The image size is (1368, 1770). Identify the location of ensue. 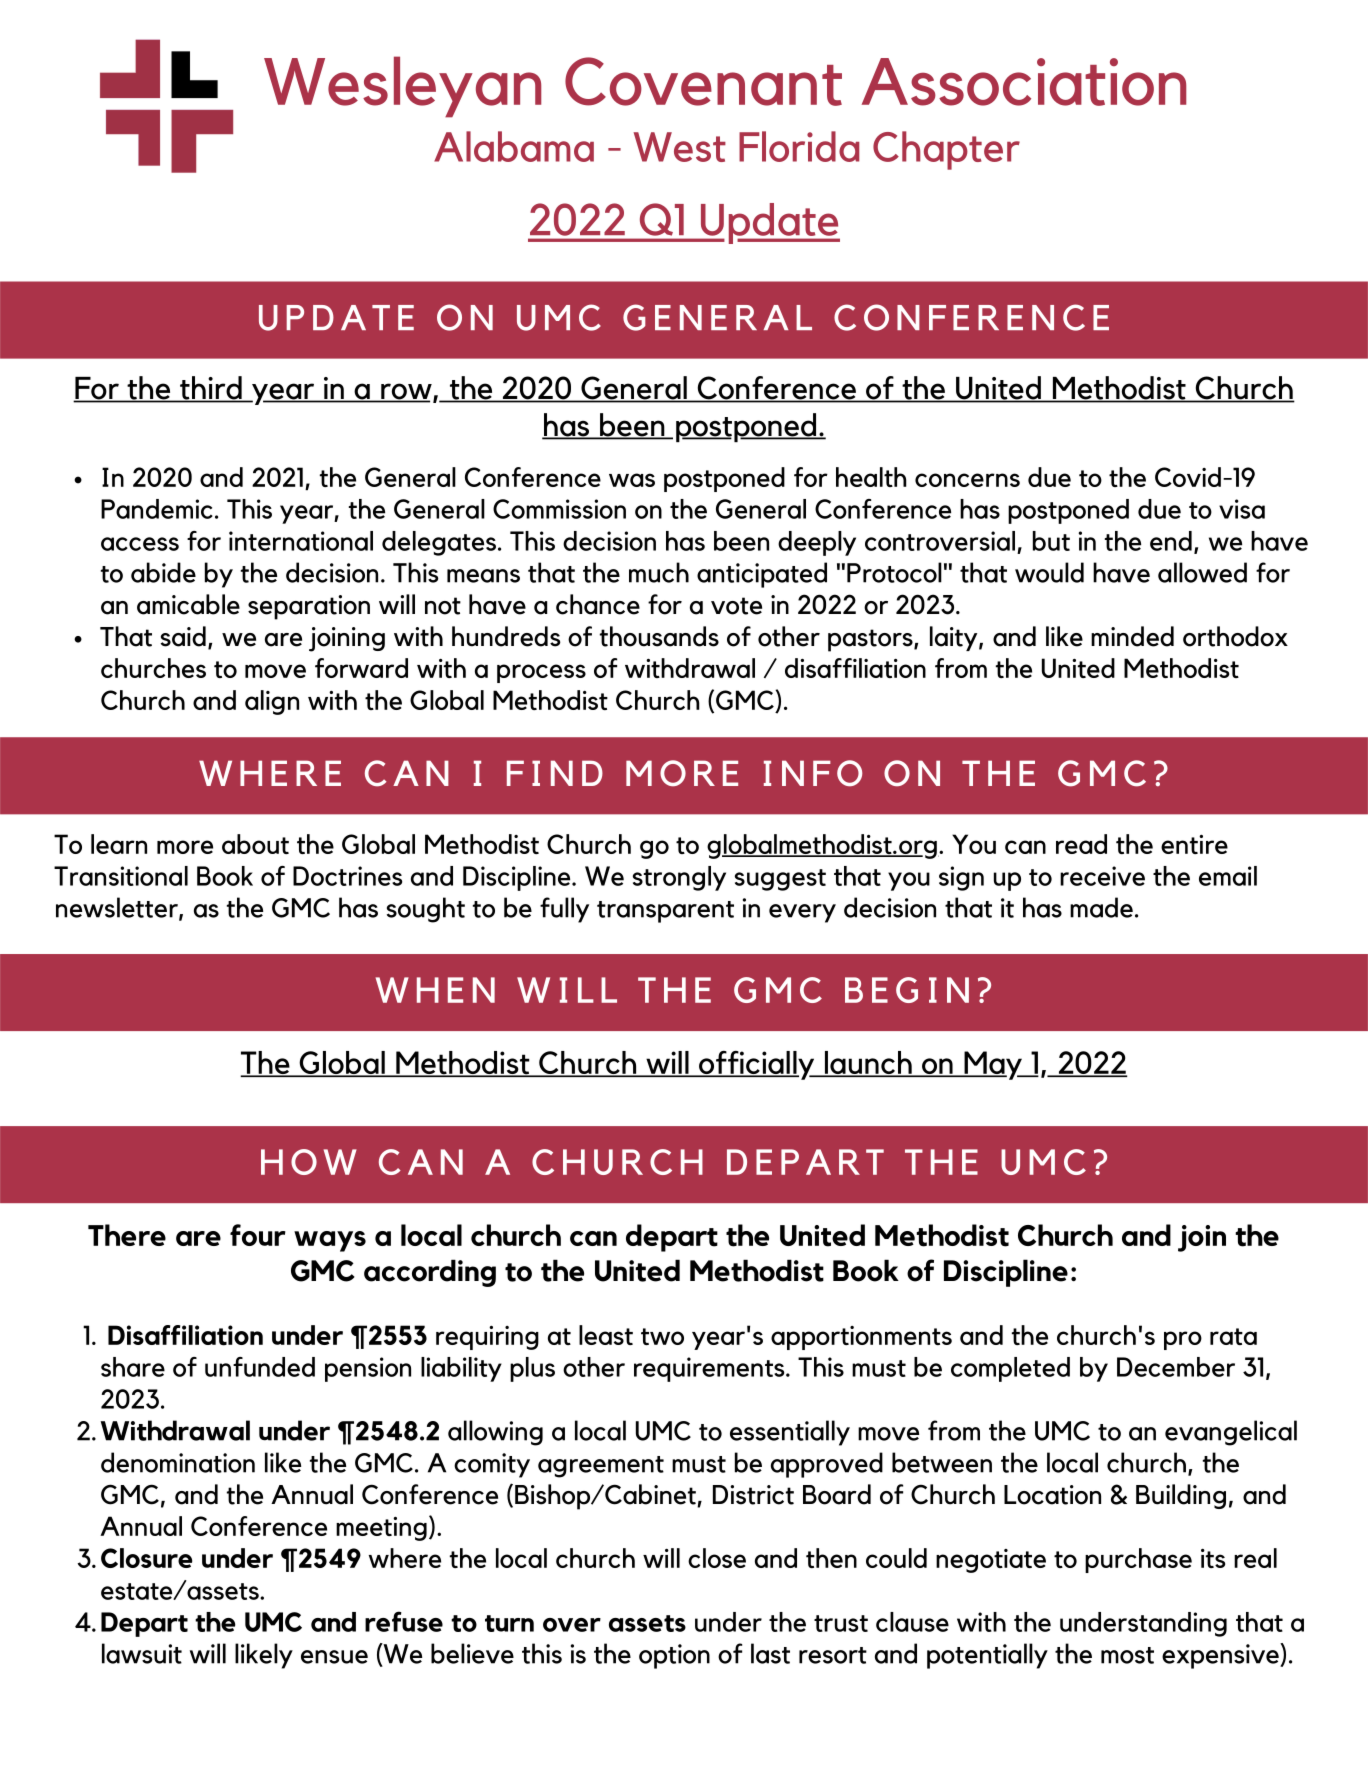
(334, 1657).
